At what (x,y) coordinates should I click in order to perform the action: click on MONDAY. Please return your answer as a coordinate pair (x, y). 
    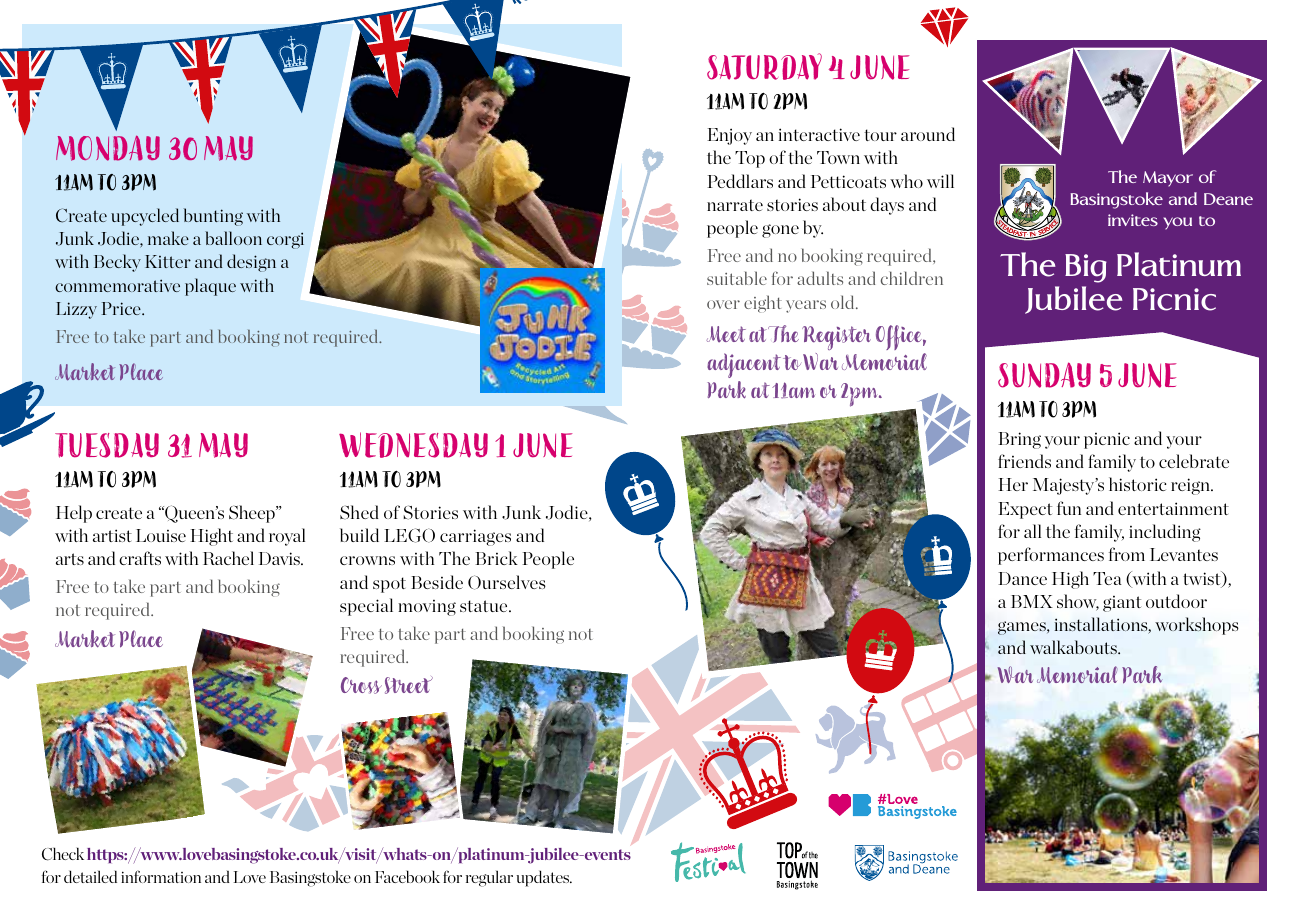
    Looking at the image, I should click on (108, 148).
